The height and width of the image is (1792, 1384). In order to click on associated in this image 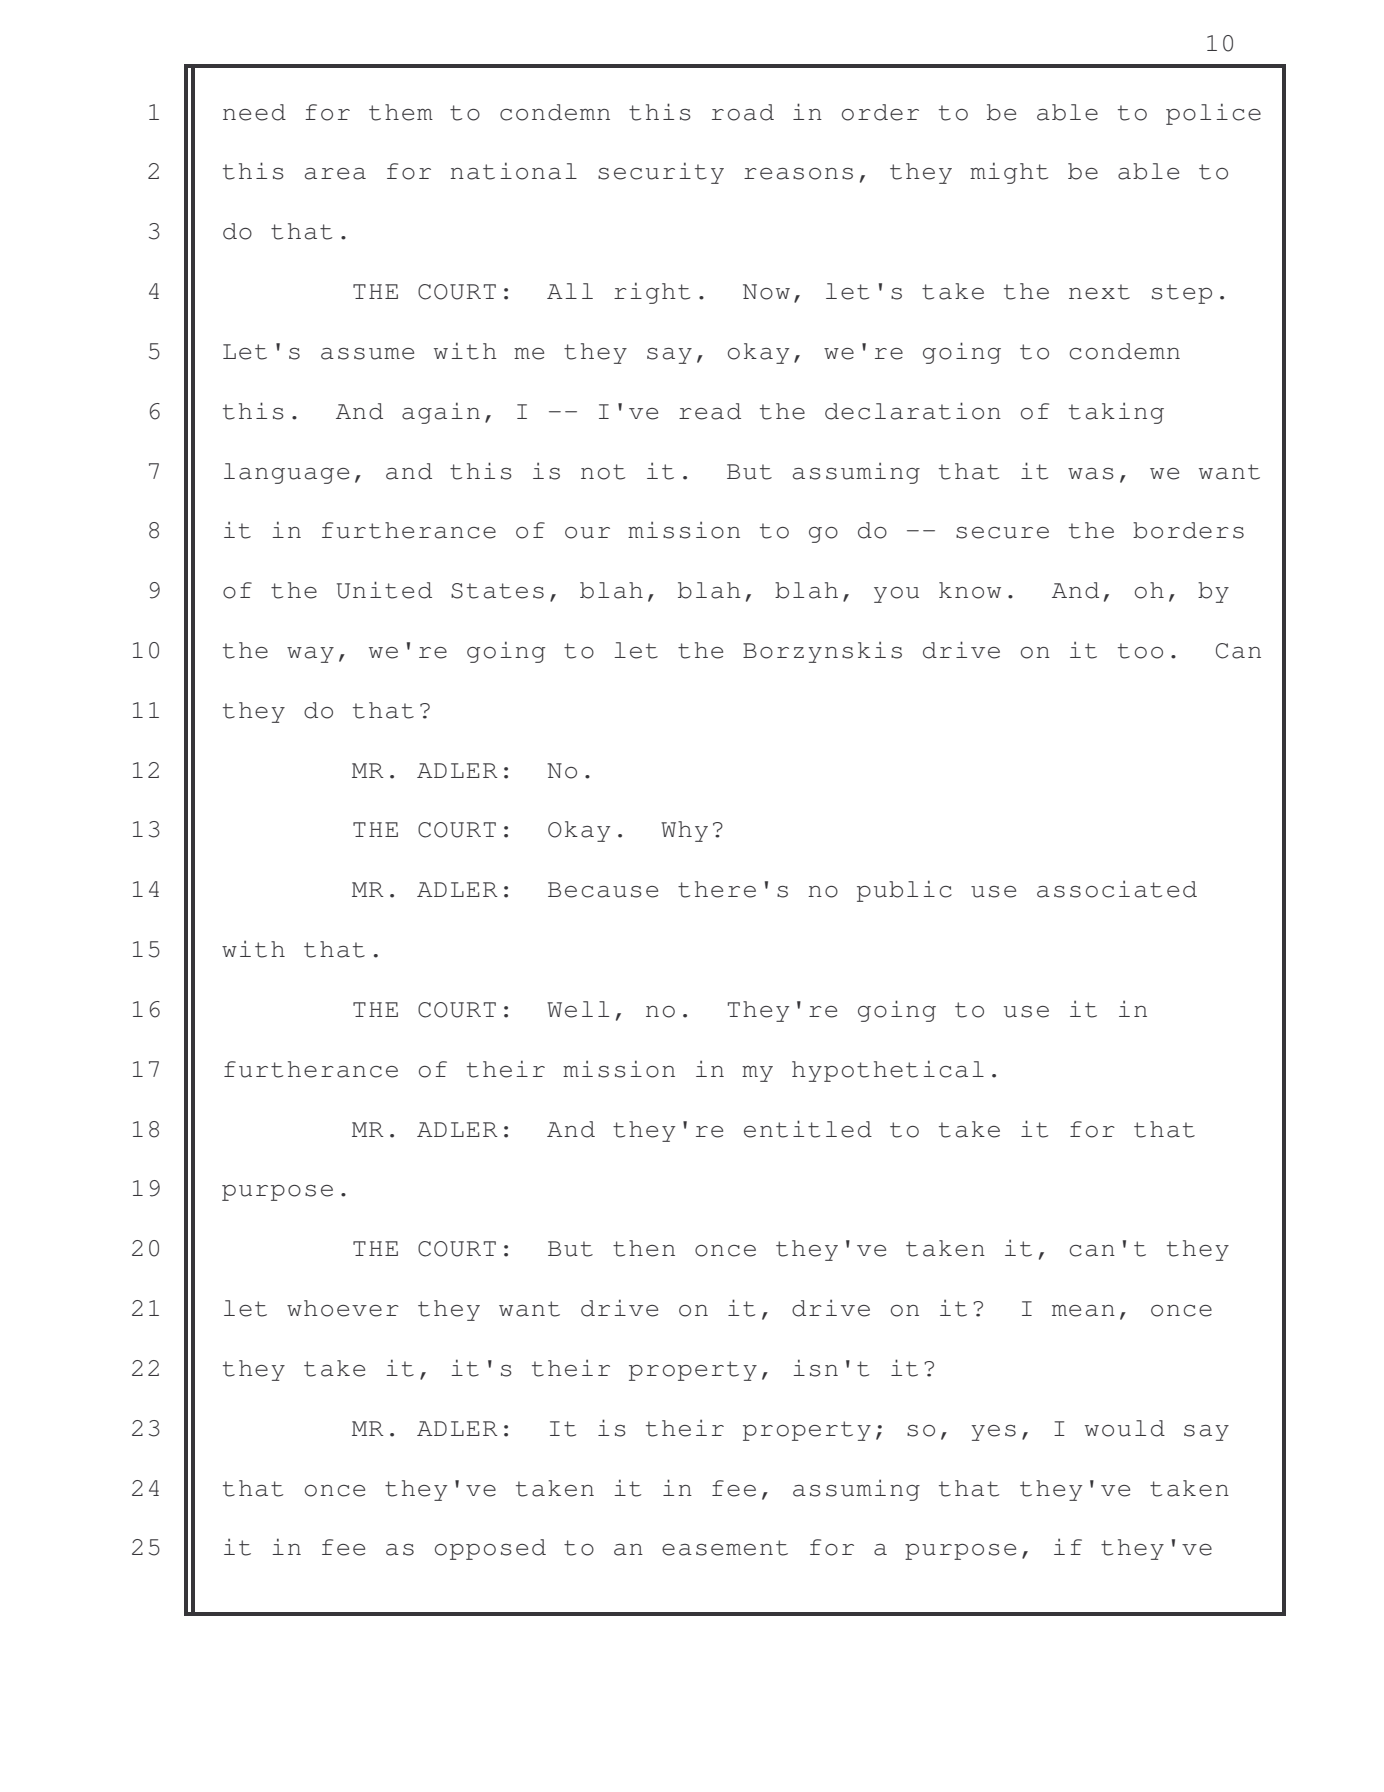, I will do `click(1117, 889)`.
